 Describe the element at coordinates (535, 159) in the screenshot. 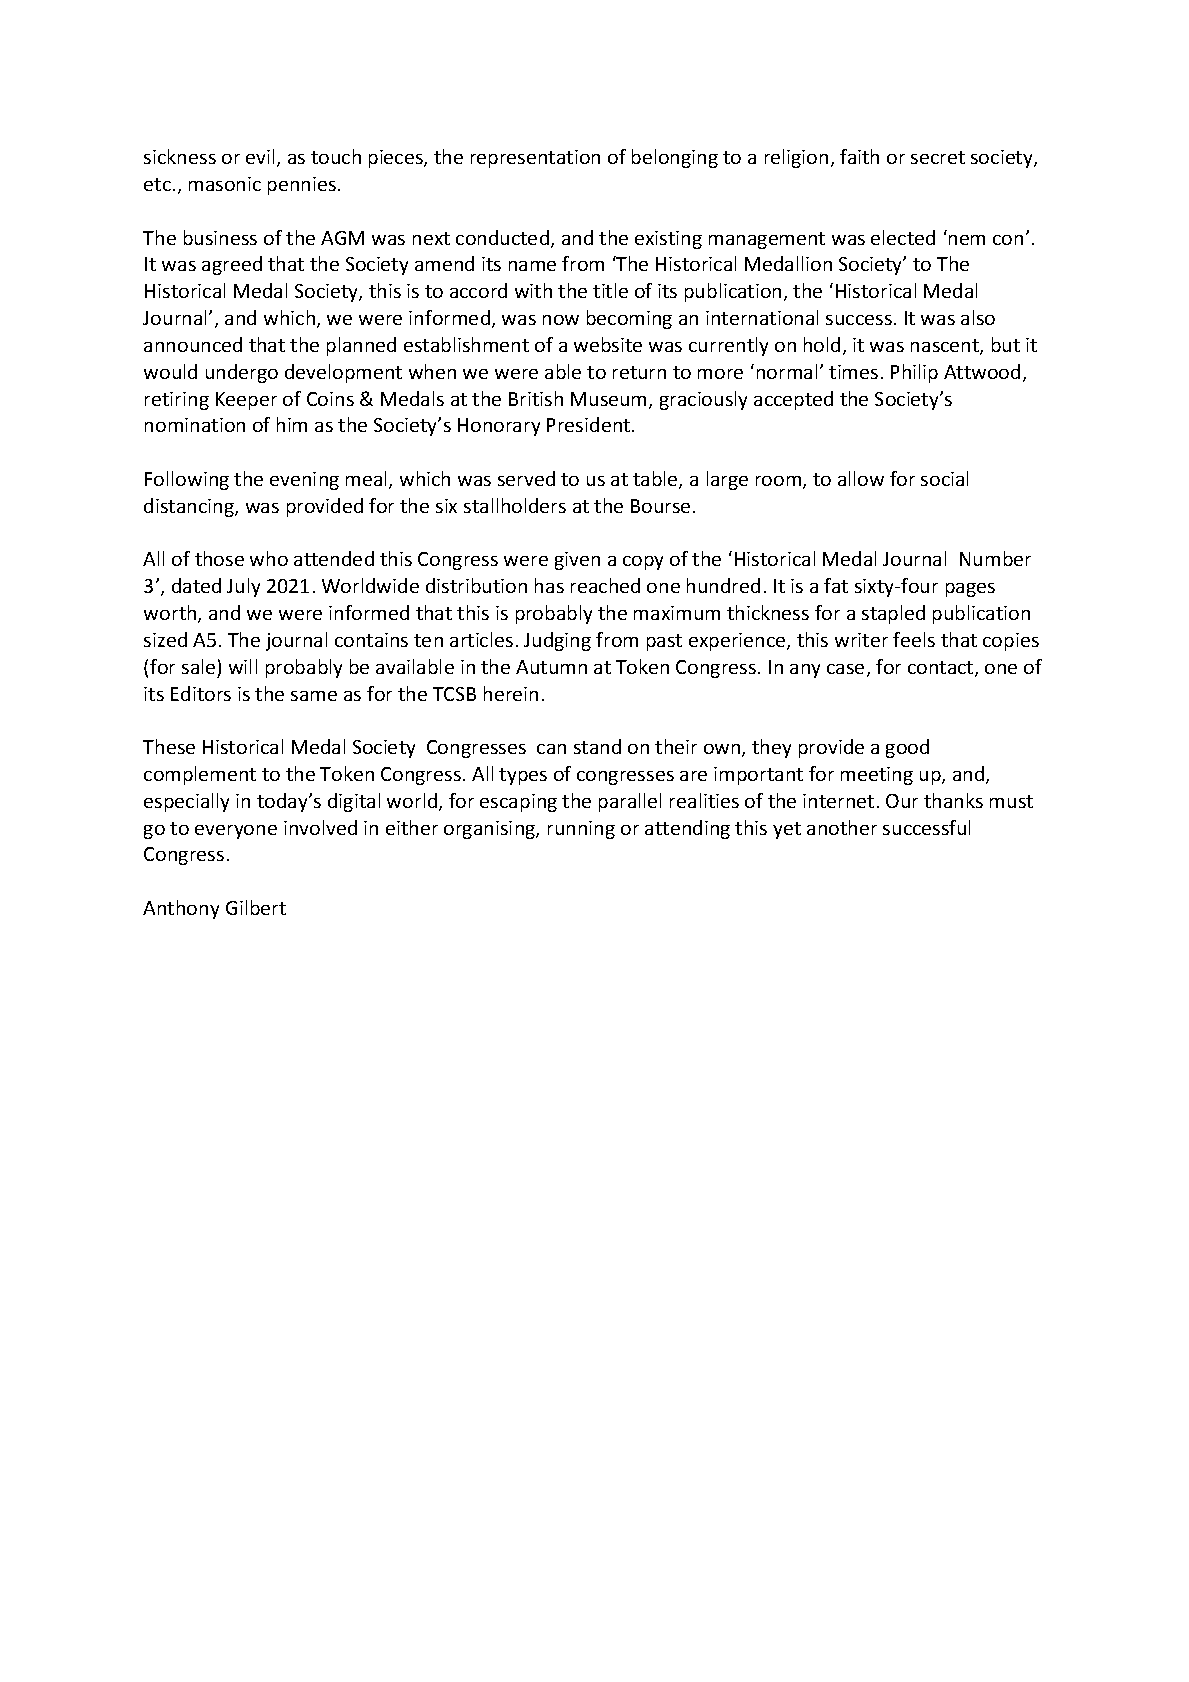

I see `representation` at that location.
